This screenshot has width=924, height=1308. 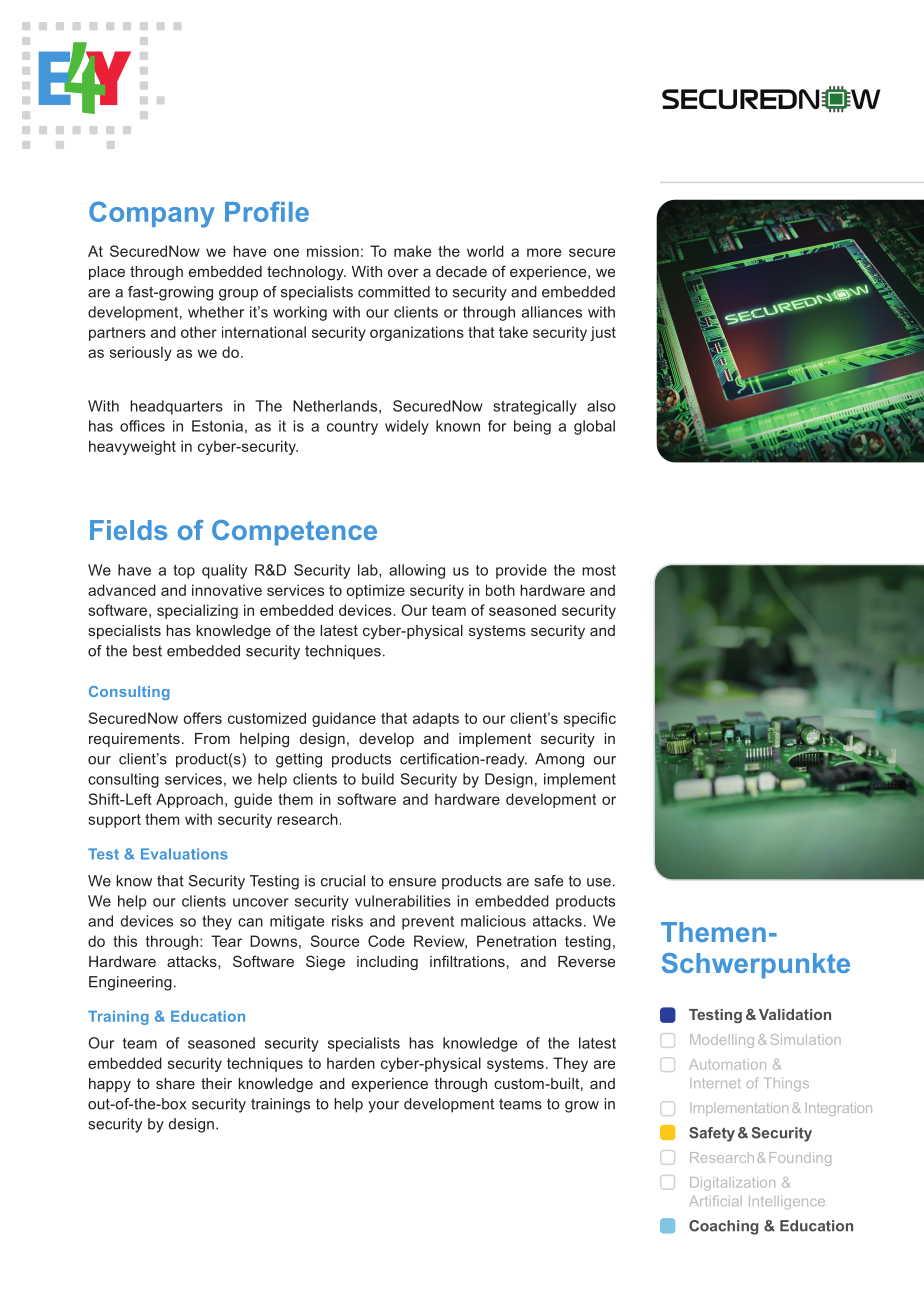 I want to click on Validation, so click(x=795, y=1014).
